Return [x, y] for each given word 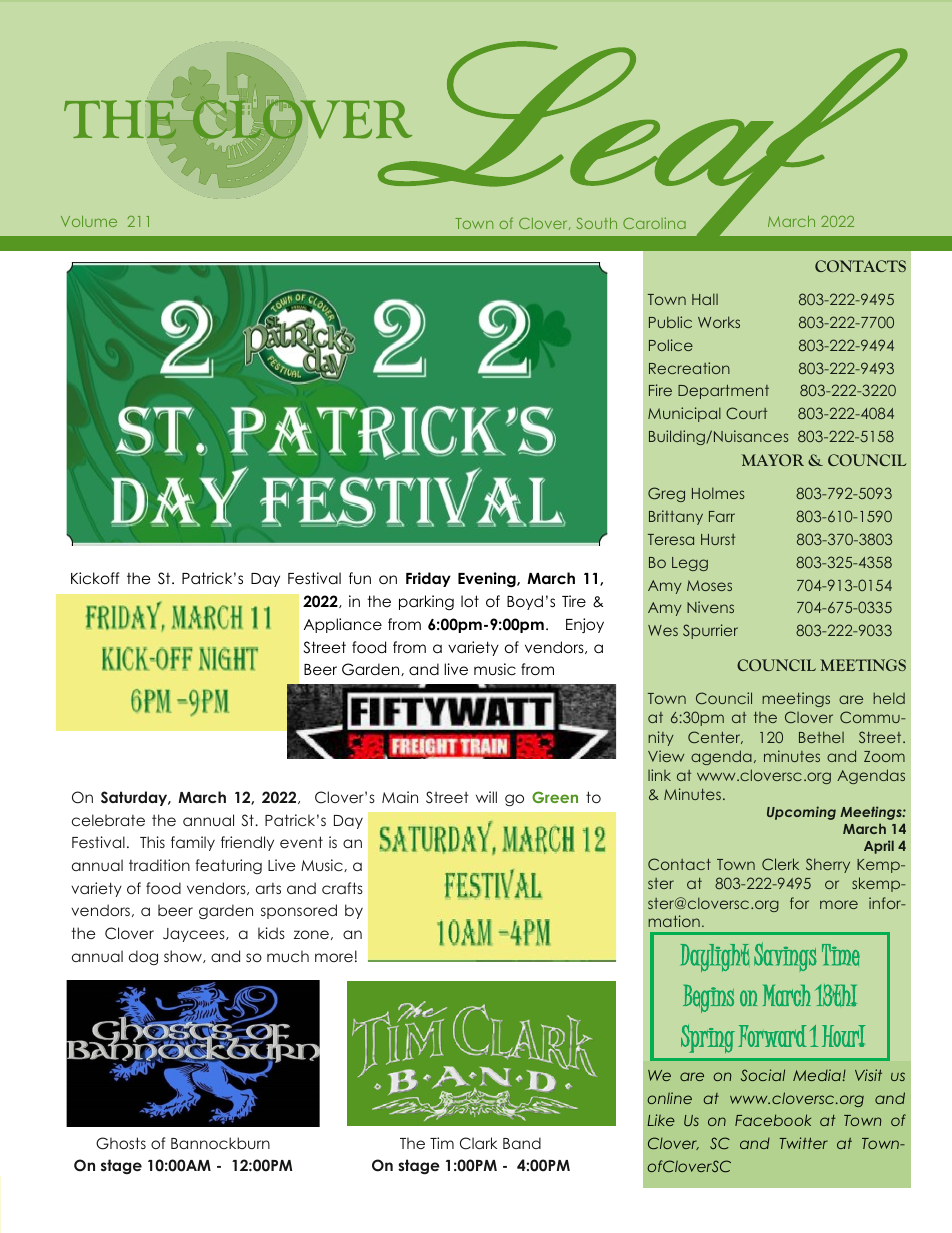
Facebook [773, 1120]
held [889, 698]
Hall [705, 299]
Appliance [343, 625]
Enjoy [585, 625]
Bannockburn [220, 1143]
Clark [478, 1143]
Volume [89, 221]
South [597, 223]
